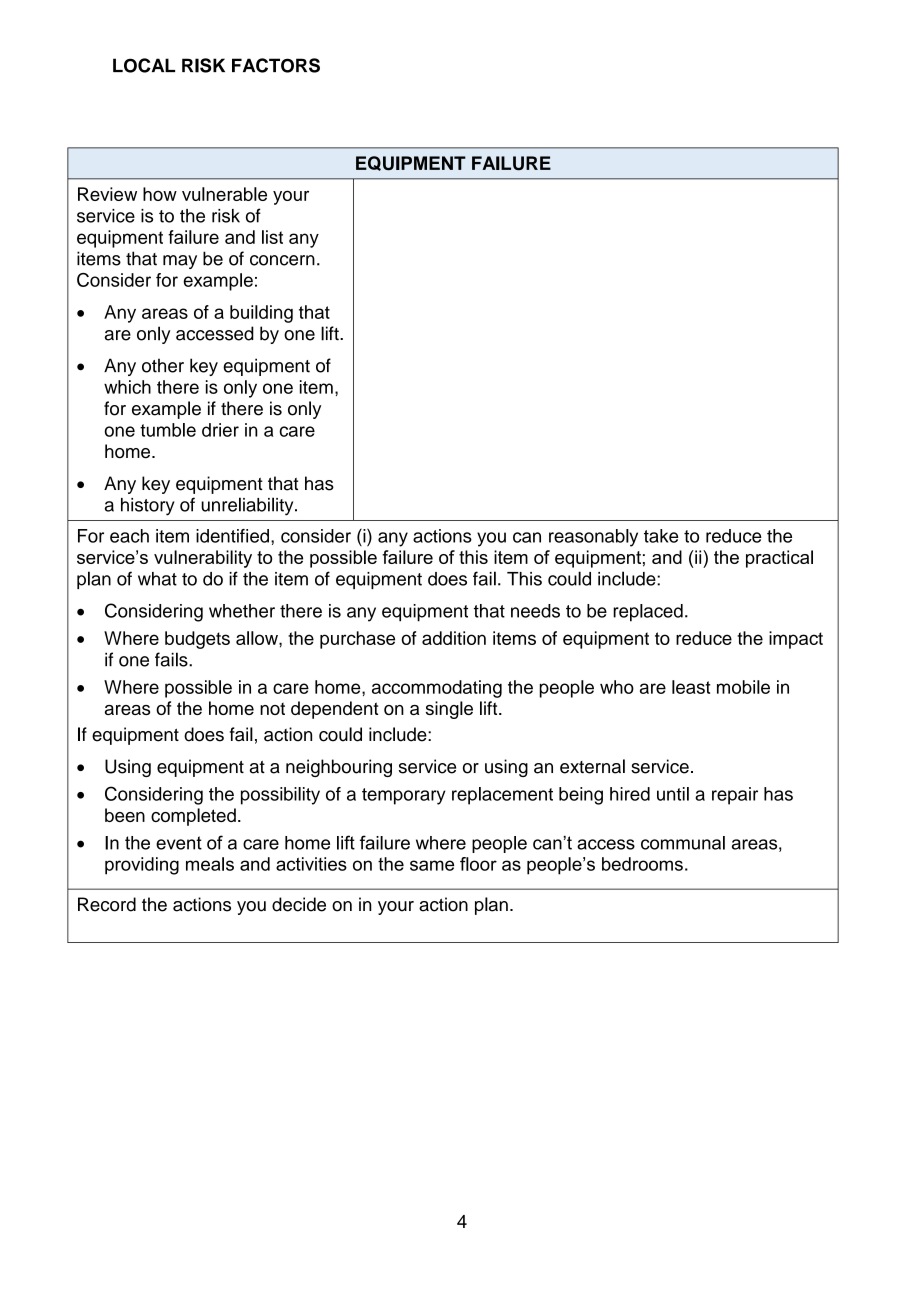  What do you see at coordinates (593, 538) in the document?
I see `reasonably` at bounding box center [593, 538].
